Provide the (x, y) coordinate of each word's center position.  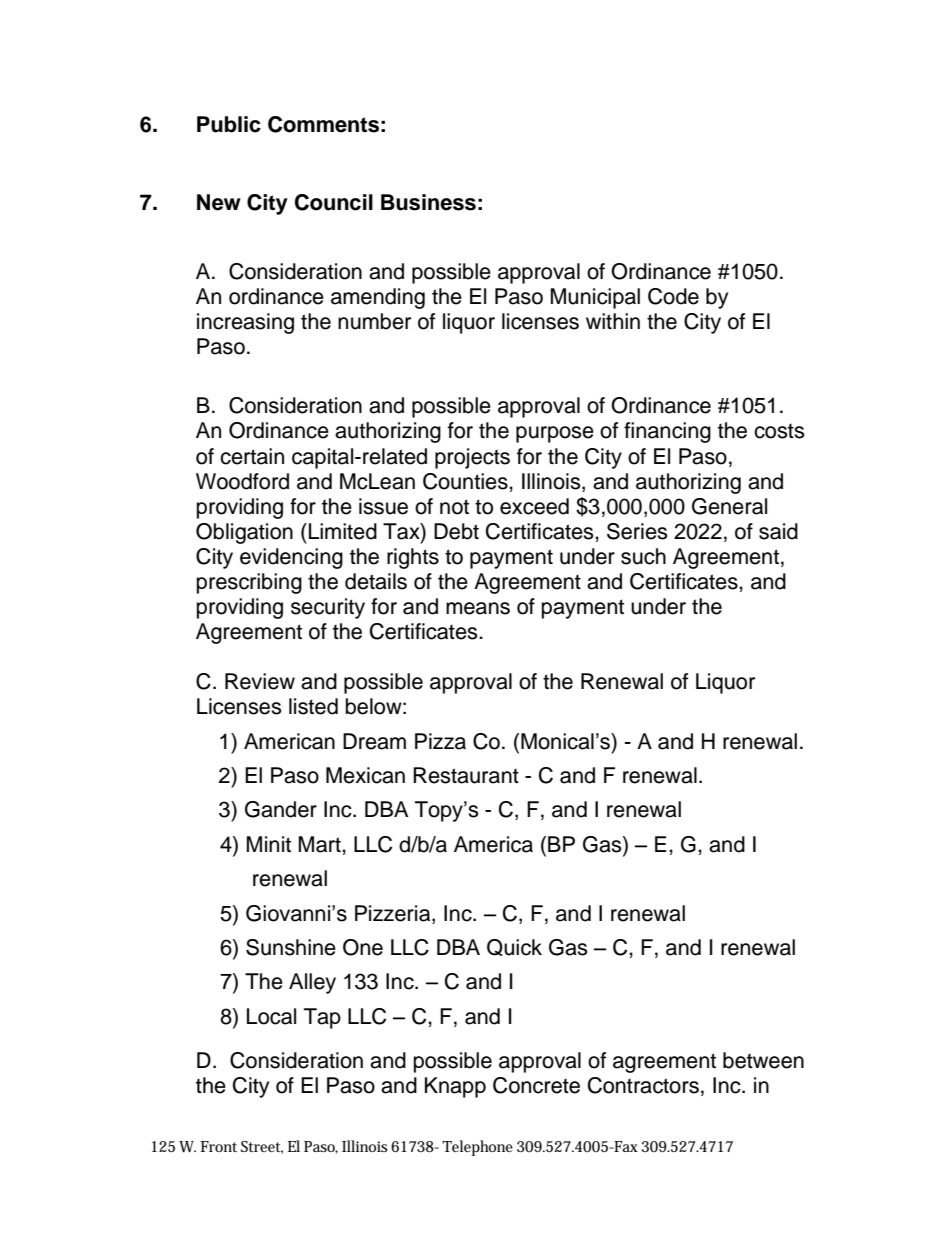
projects (472, 458)
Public (229, 124)
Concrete (536, 1085)
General (729, 506)
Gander (281, 809)
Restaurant (466, 775)
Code (673, 296)
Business (428, 202)
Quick (514, 947)
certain (252, 456)
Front (219, 1146)
